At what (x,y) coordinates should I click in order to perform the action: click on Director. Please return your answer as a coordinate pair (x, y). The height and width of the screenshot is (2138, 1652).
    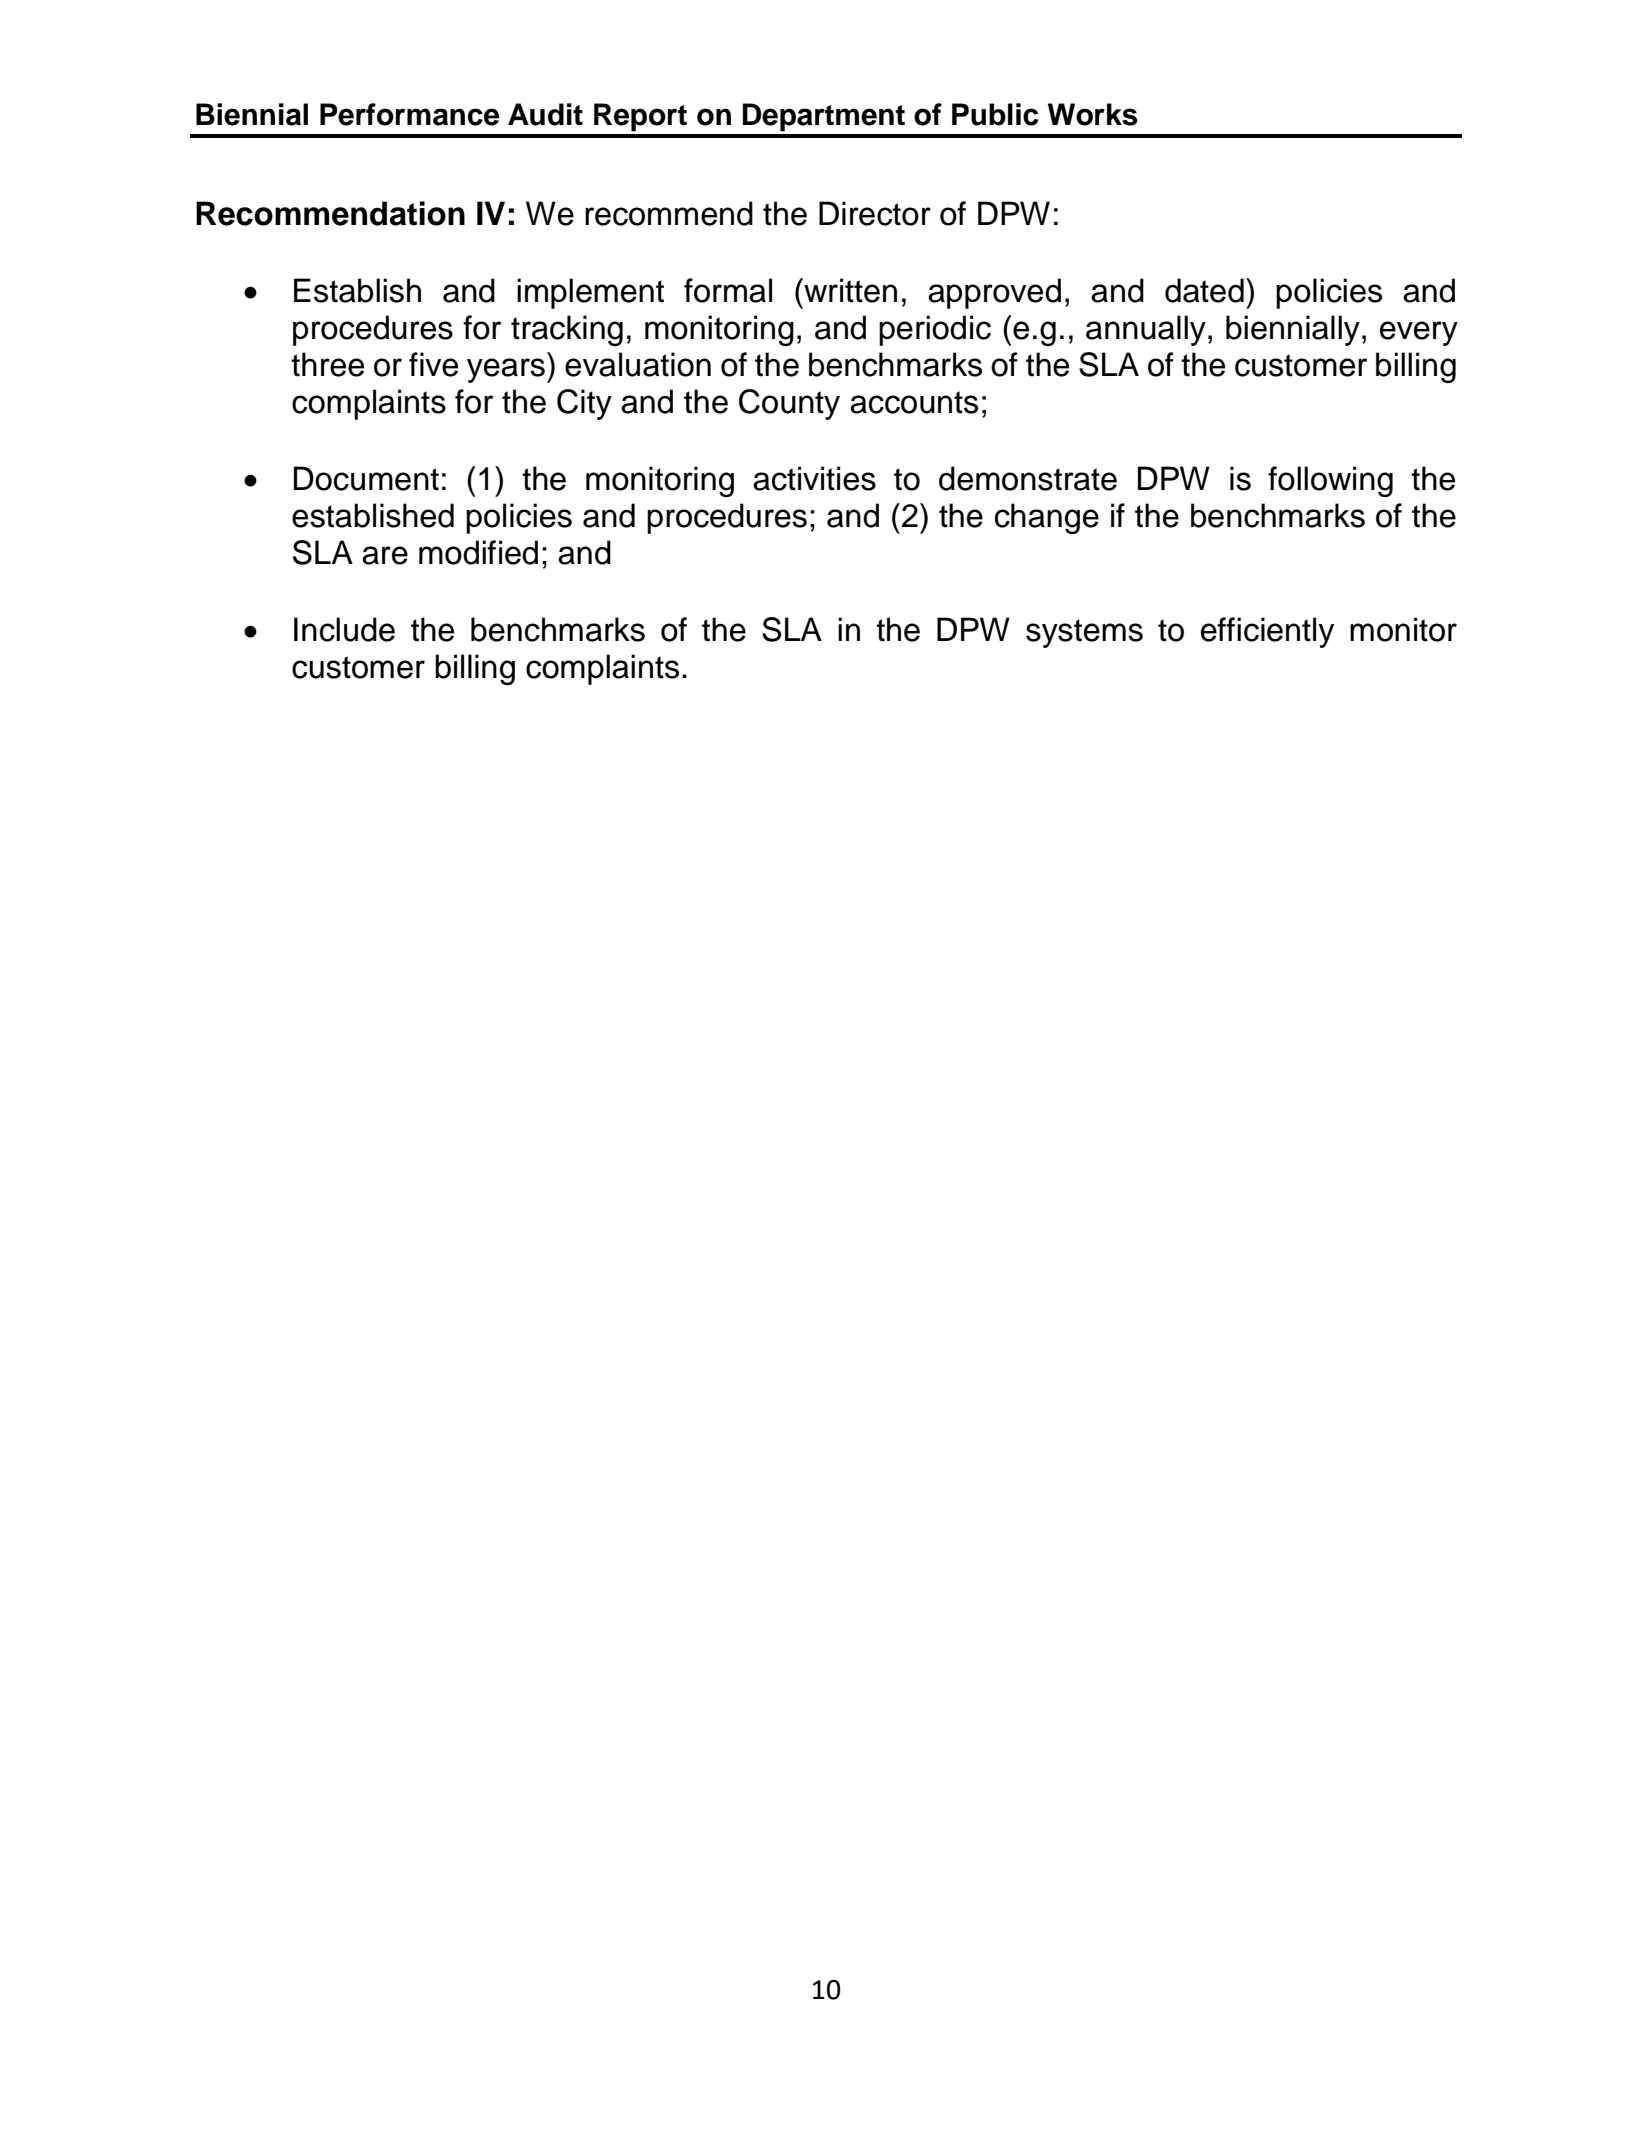
    Looking at the image, I should click on (875, 213).
